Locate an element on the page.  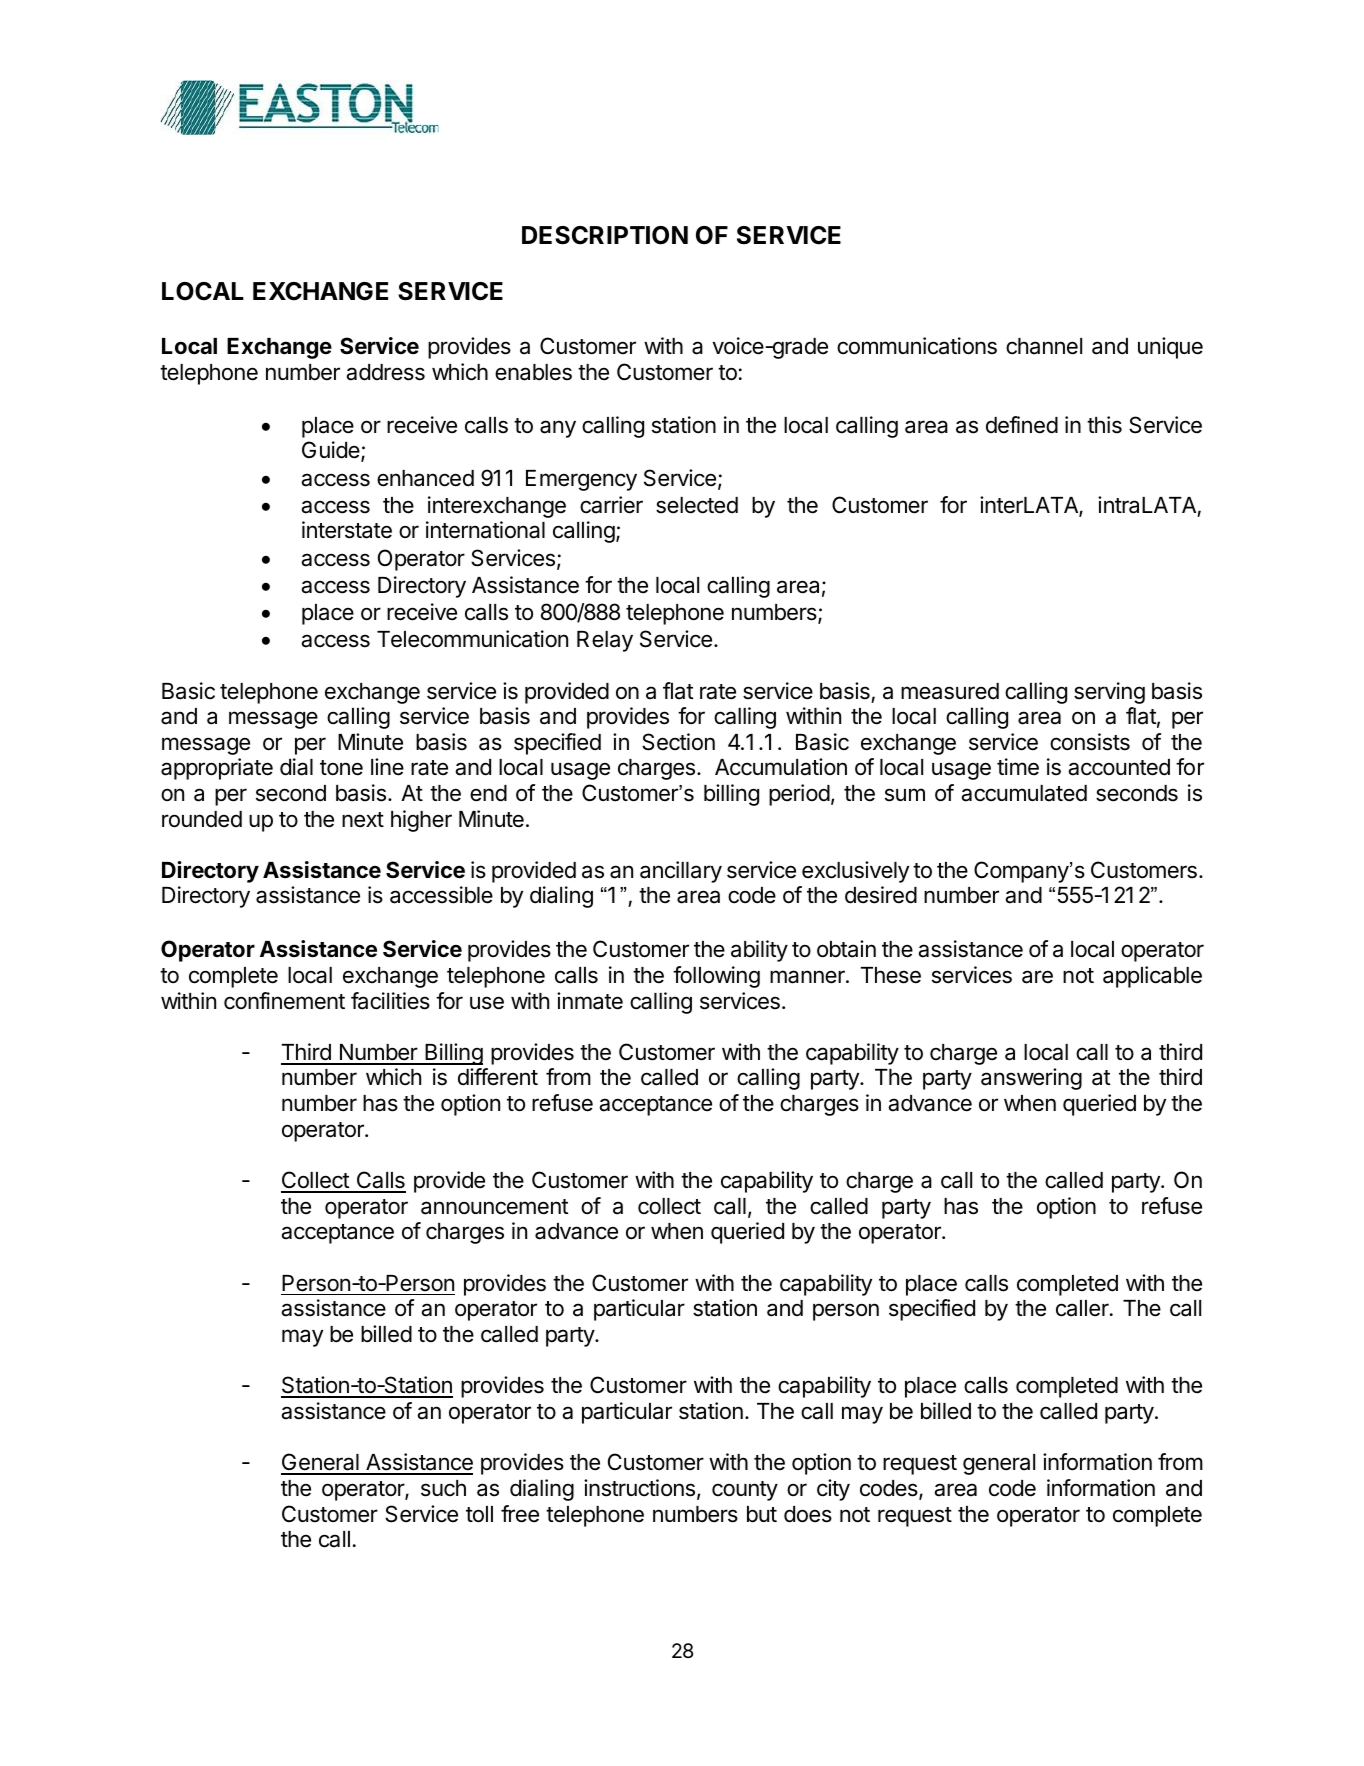
DESCRIPTION is located at coordinates (605, 235).
